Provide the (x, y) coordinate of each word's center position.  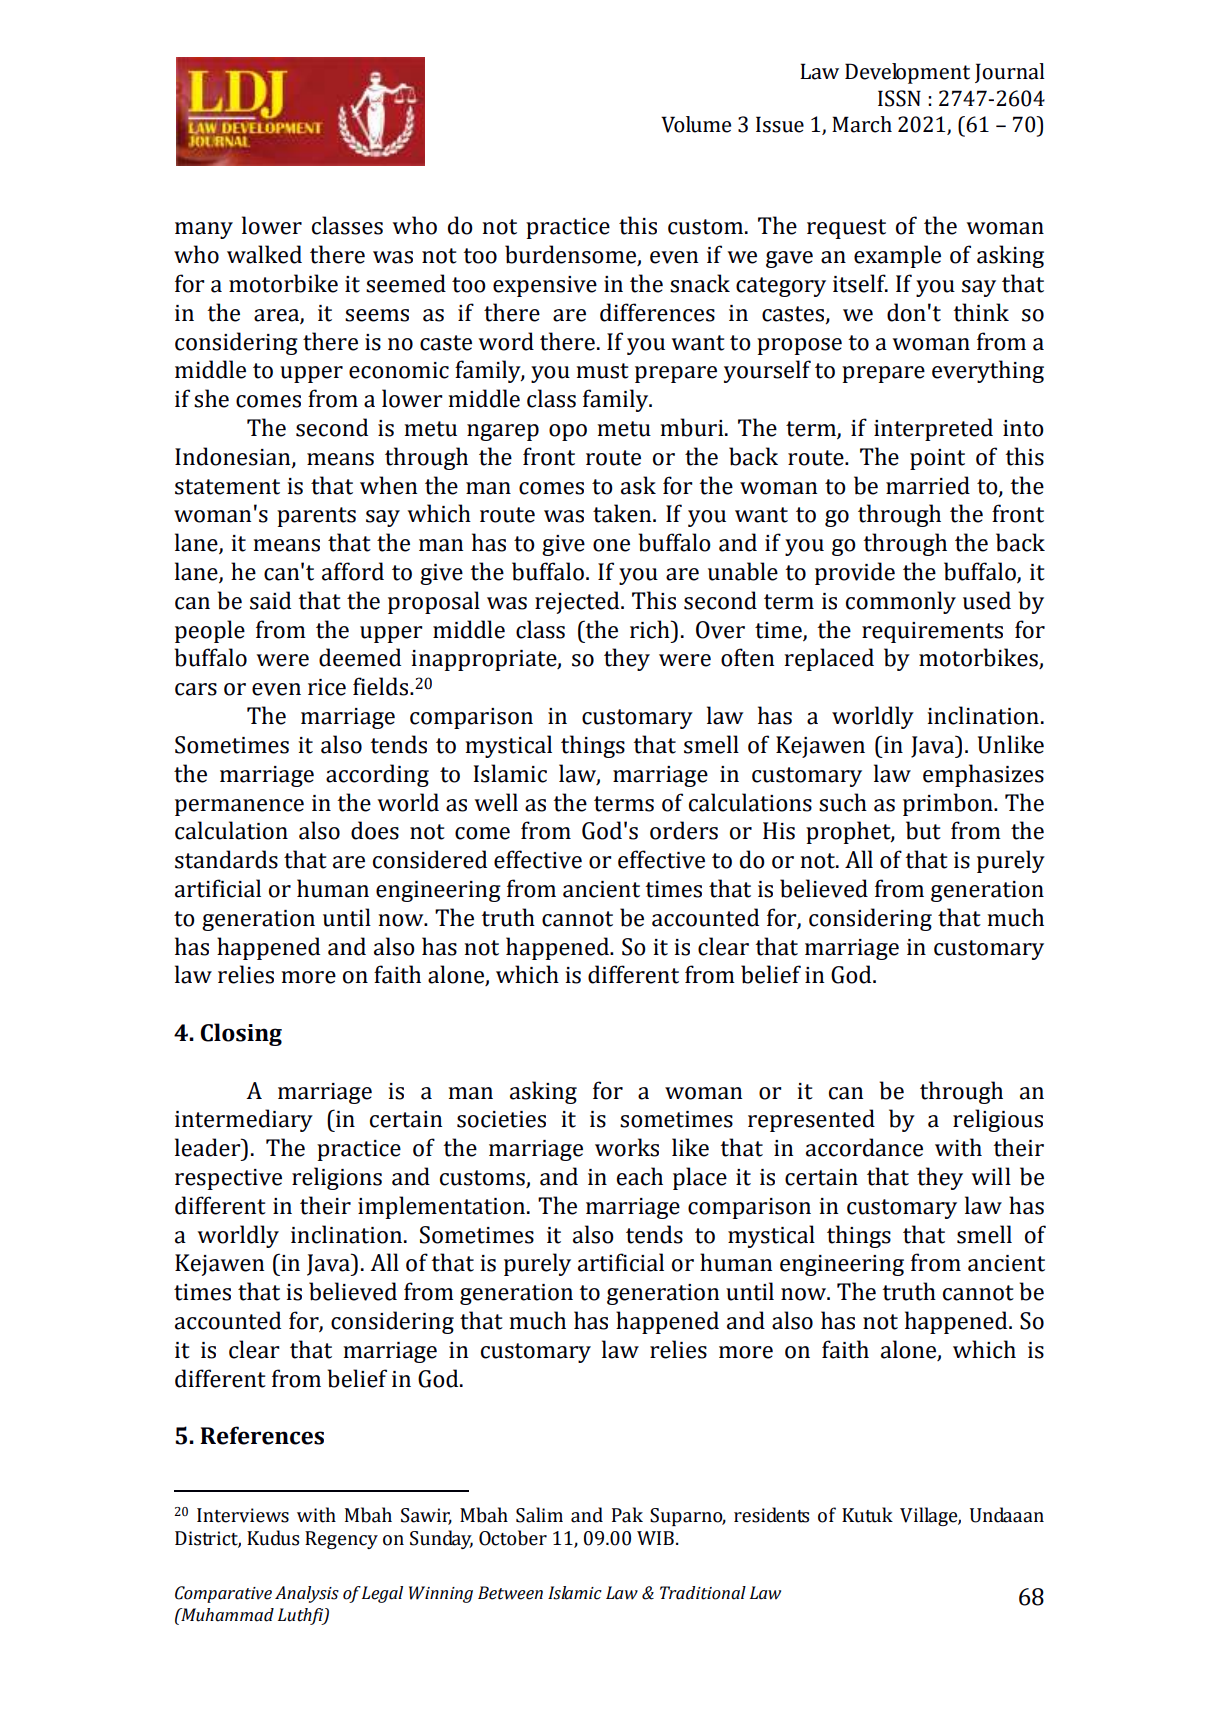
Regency (341, 1540)
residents (771, 1515)
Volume (696, 124)
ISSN (899, 98)
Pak (627, 1515)
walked (264, 254)
